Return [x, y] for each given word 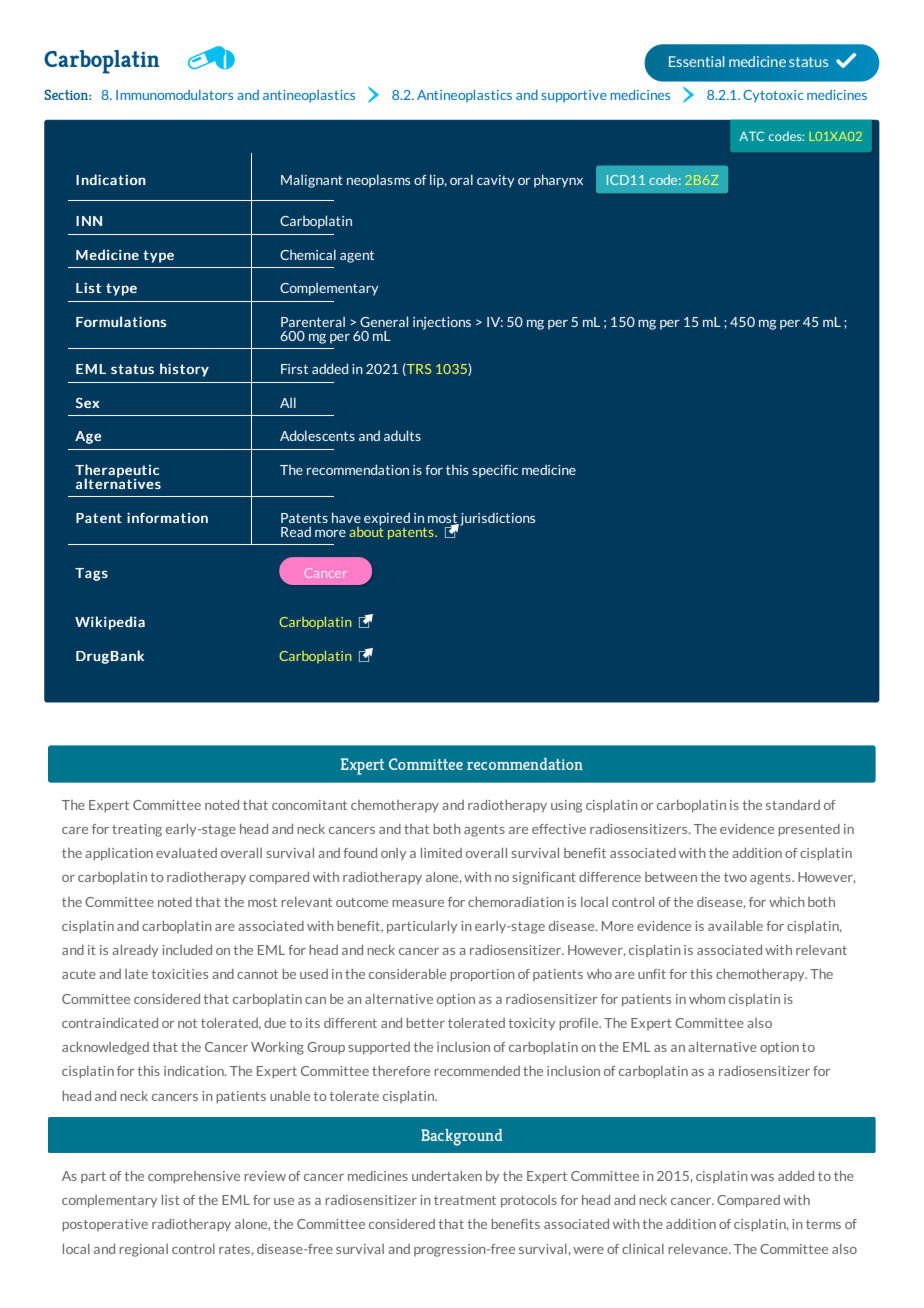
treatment [465, 1200]
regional [143, 1250]
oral [461, 179]
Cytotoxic [773, 96]
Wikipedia [110, 623]
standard [793, 805]
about [366, 530]
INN [89, 221]
